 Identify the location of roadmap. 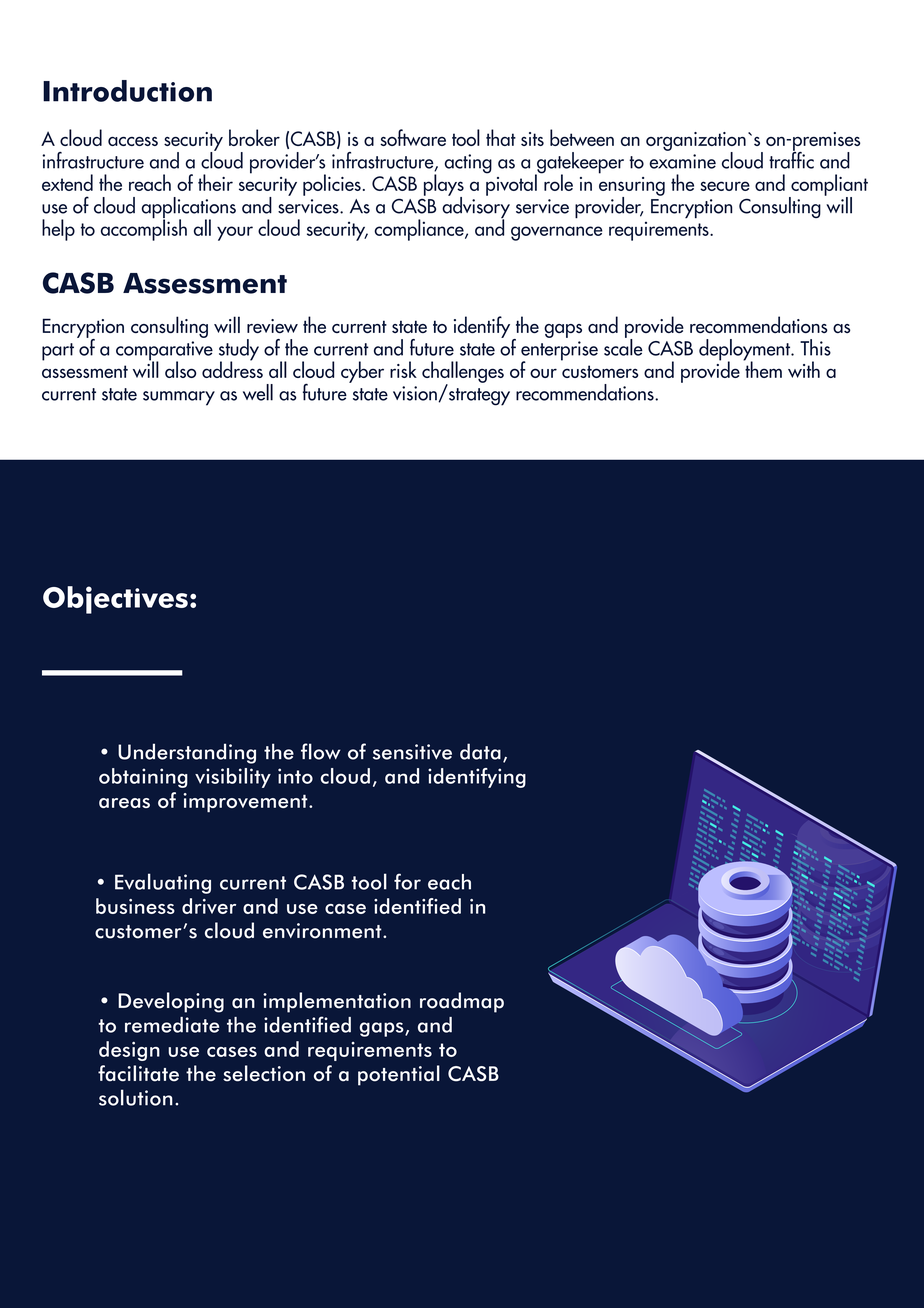
(462, 1002).
